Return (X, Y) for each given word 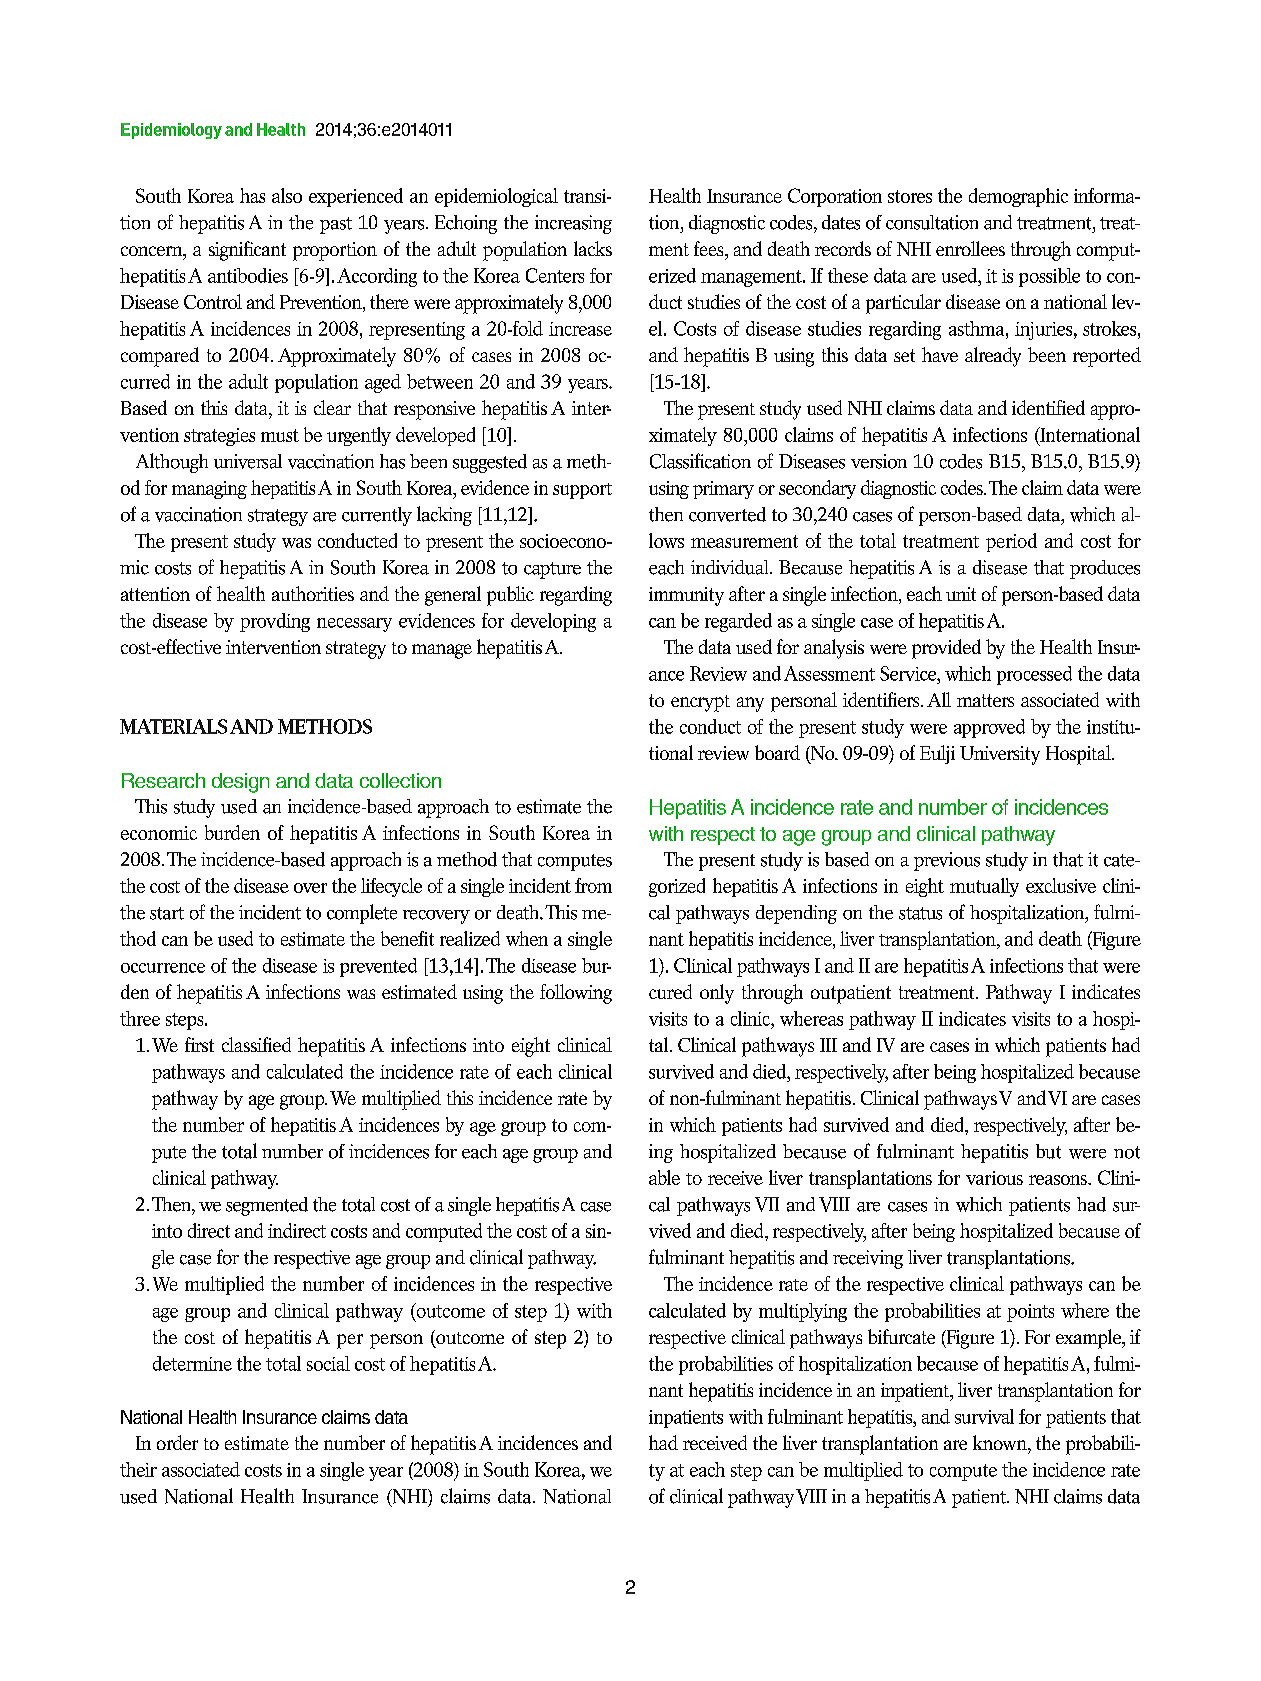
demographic (1018, 197)
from (593, 885)
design (240, 783)
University (1000, 755)
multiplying (803, 1312)
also (287, 195)
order (177, 1442)
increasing (573, 224)
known (1001, 1442)
